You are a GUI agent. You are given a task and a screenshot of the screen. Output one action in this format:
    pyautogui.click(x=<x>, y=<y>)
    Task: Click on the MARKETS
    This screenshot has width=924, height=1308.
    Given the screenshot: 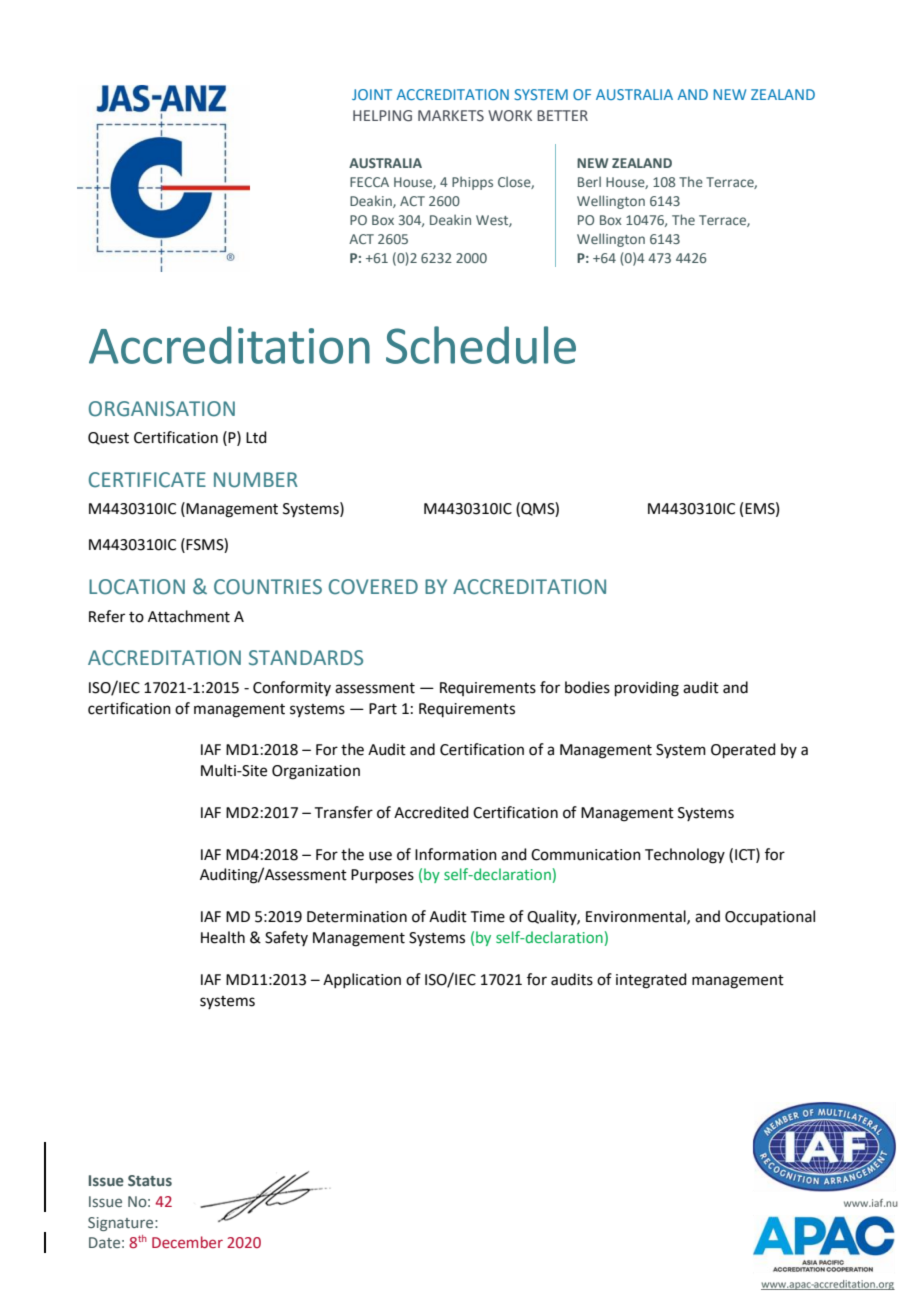 What is the action you would take?
    pyautogui.click(x=451, y=115)
